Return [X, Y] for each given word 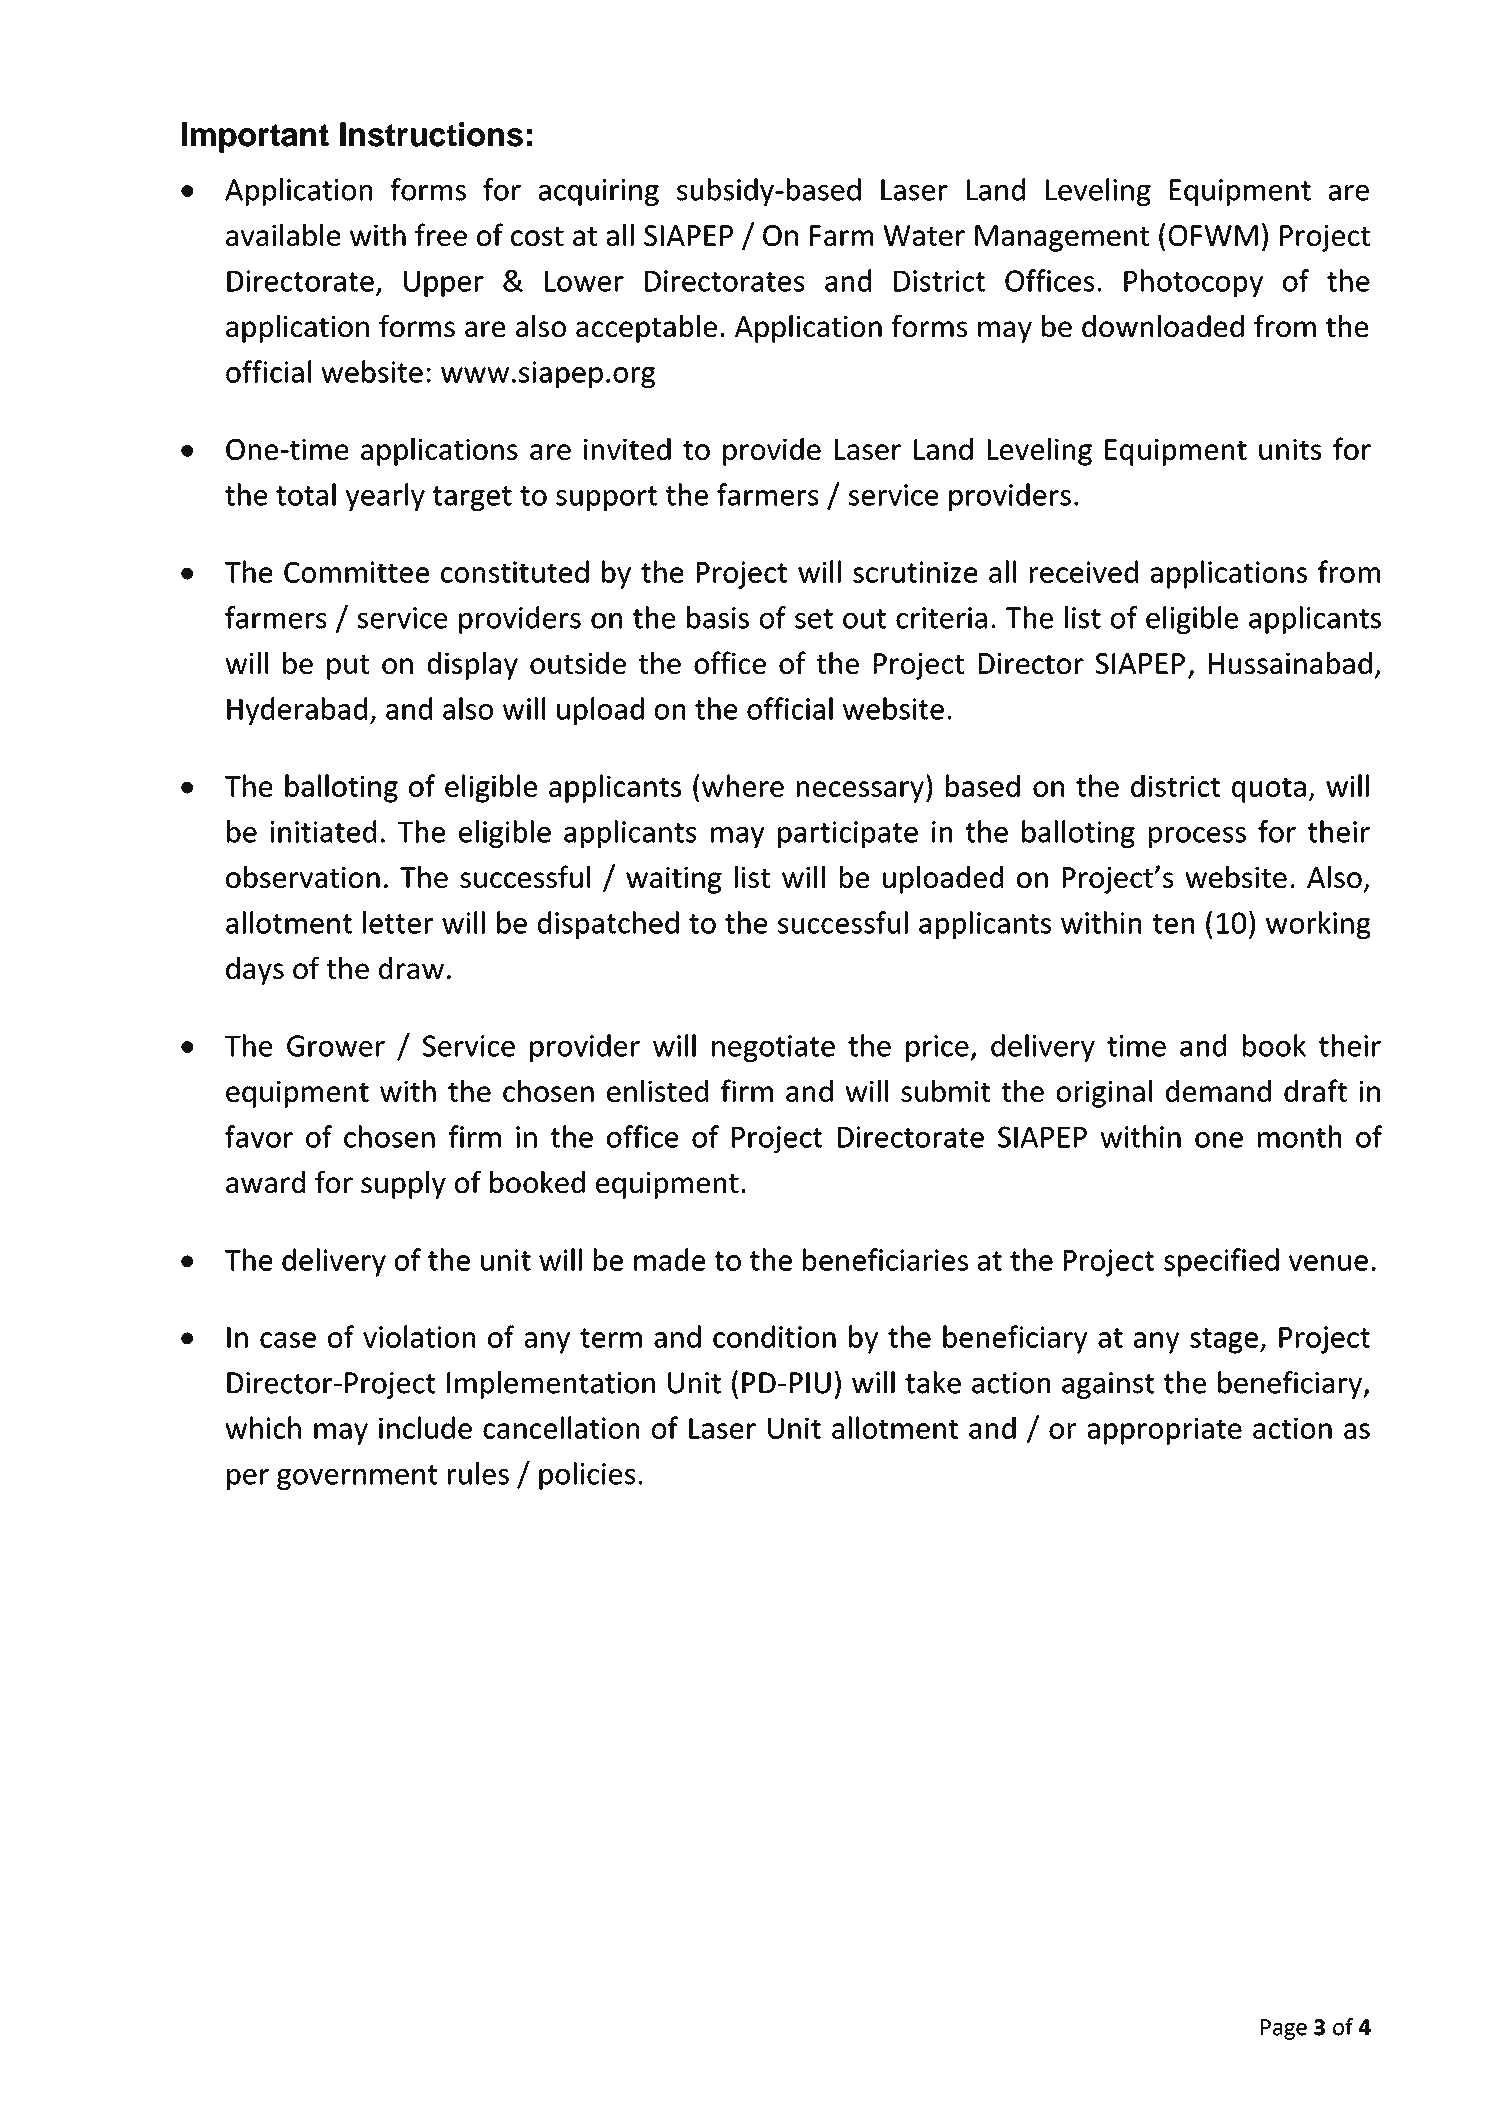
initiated [323, 831]
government [357, 1477]
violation [419, 1336]
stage [1224, 1341]
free [441, 234]
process [1197, 837]
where [743, 785]
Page [1284, 2029]
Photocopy [1193, 283]
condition [774, 1336]
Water [924, 235]
